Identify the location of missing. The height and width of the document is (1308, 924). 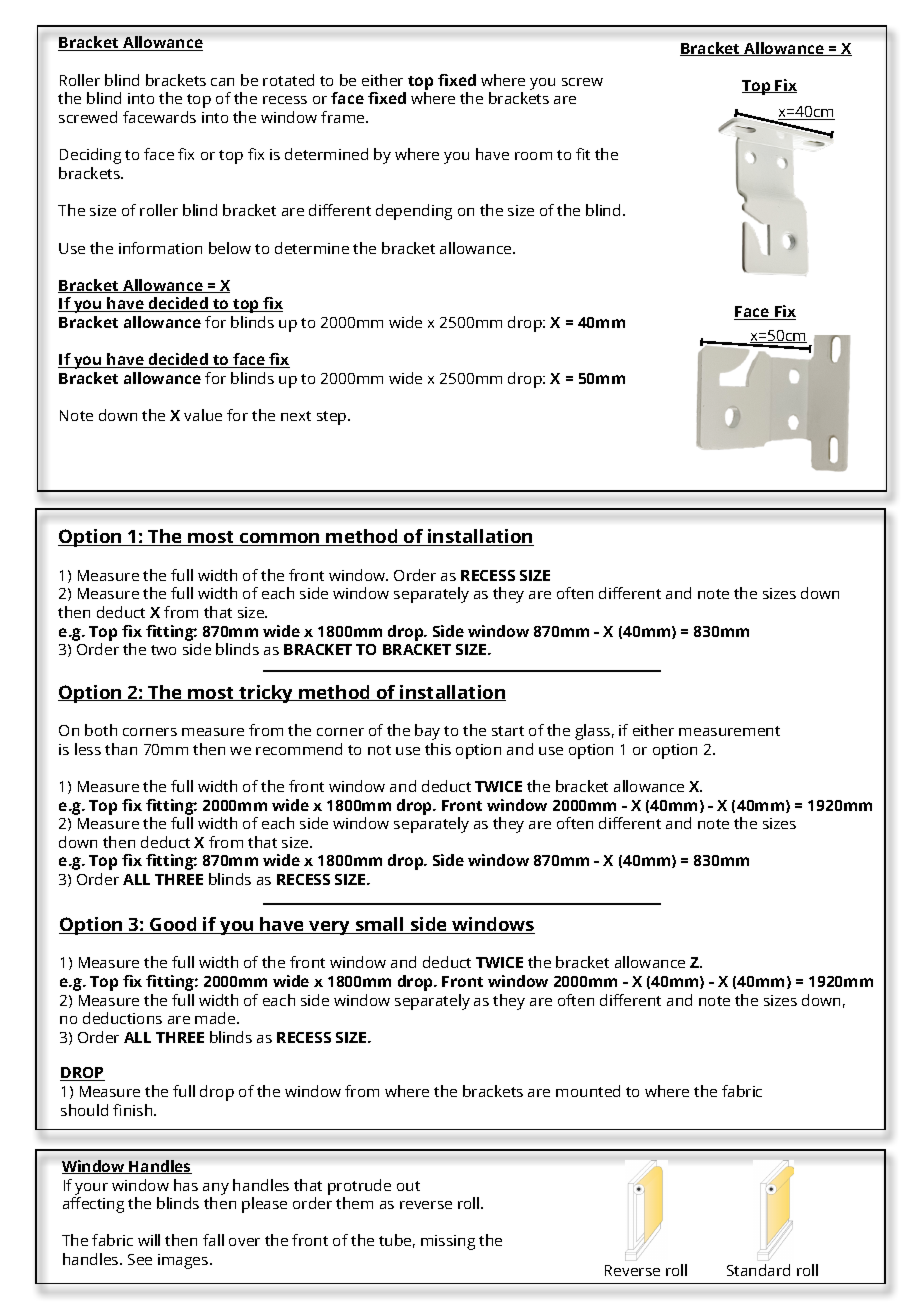
(448, 1242).
